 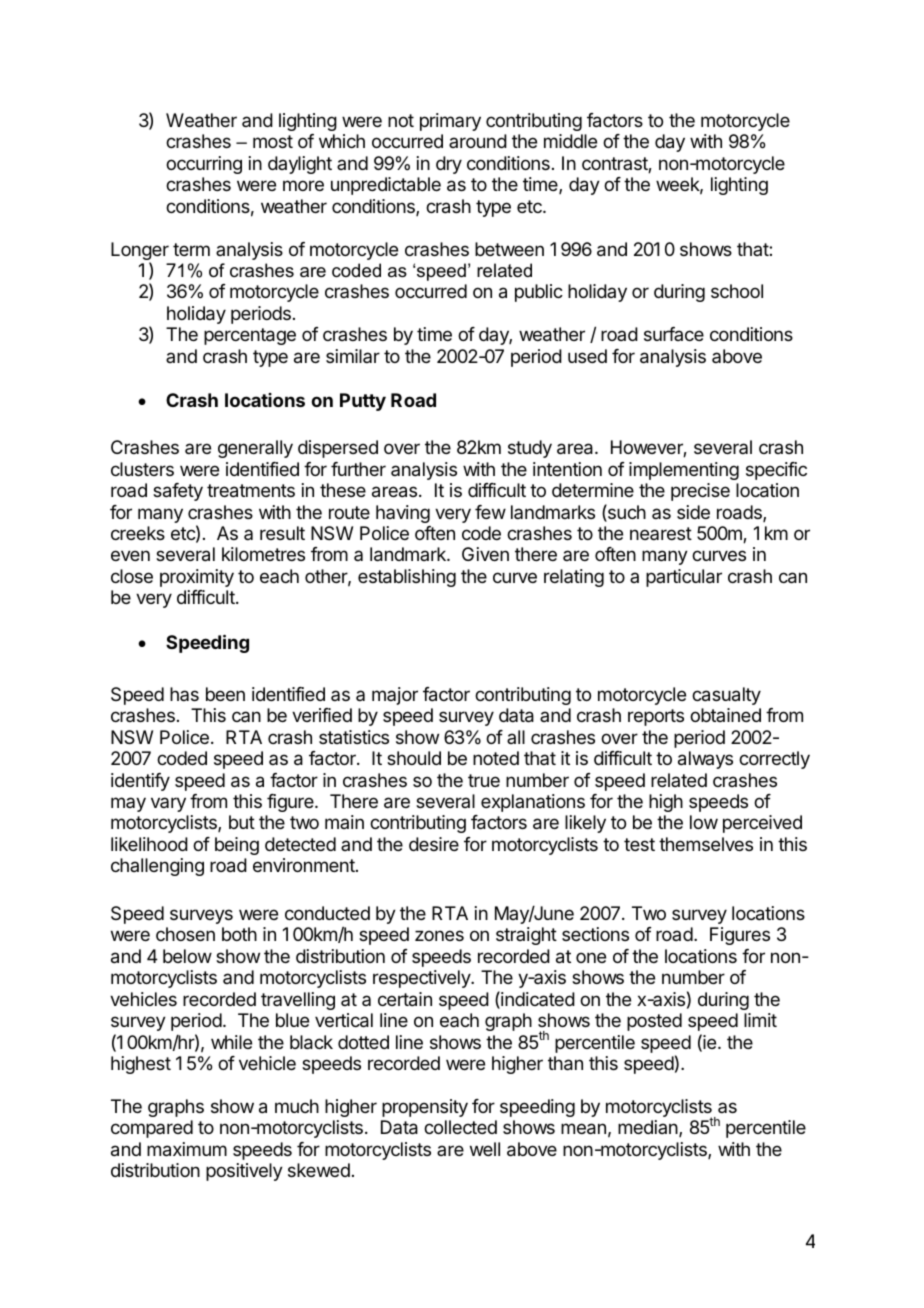 What do you see at coordinates (460, 1127) in the page?
I see `collected` at bounding box center [460, 1127].
